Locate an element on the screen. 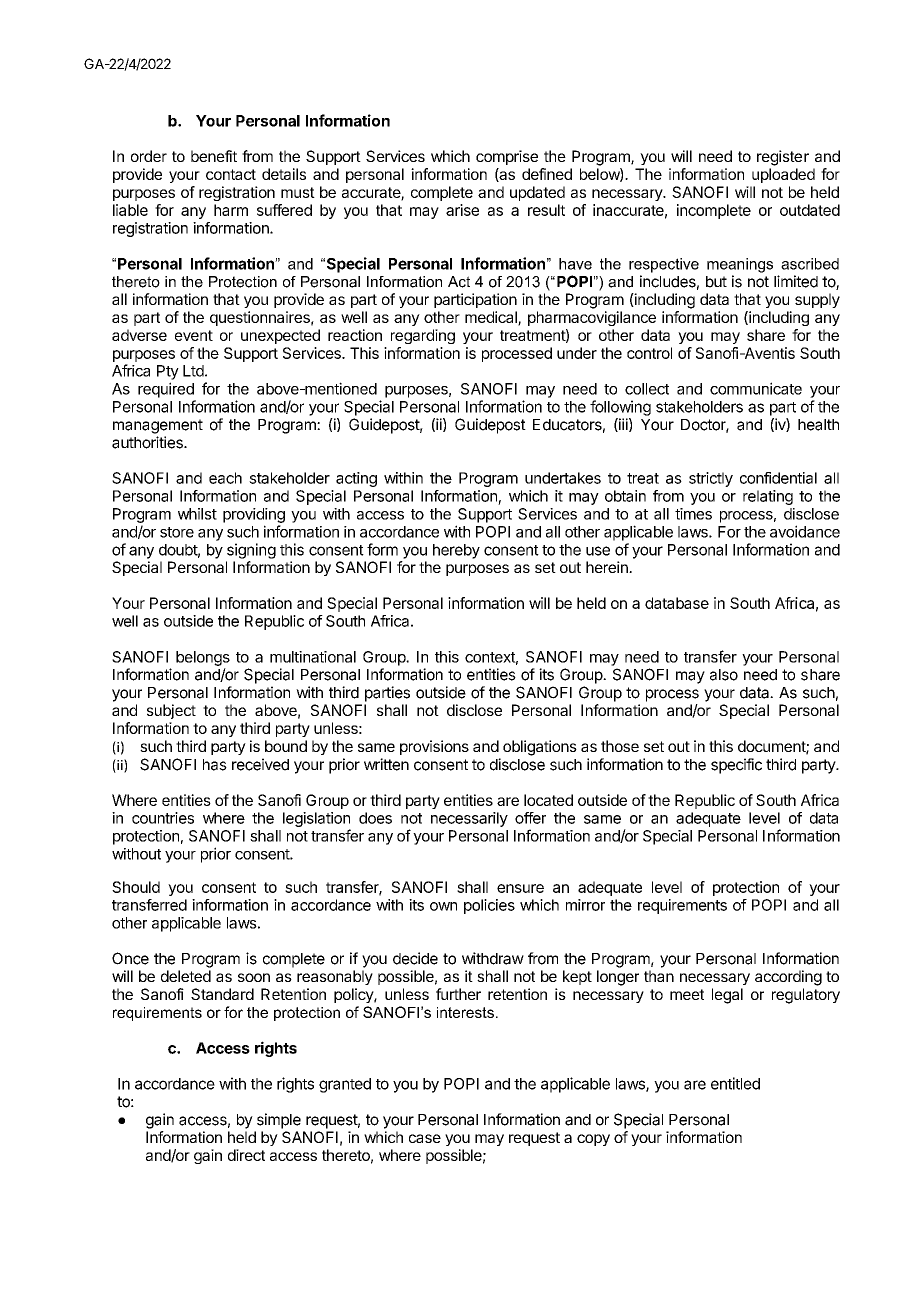 The height and width of the screenshot is (1308, 924). provisions is located at coordinates (434, 747).
